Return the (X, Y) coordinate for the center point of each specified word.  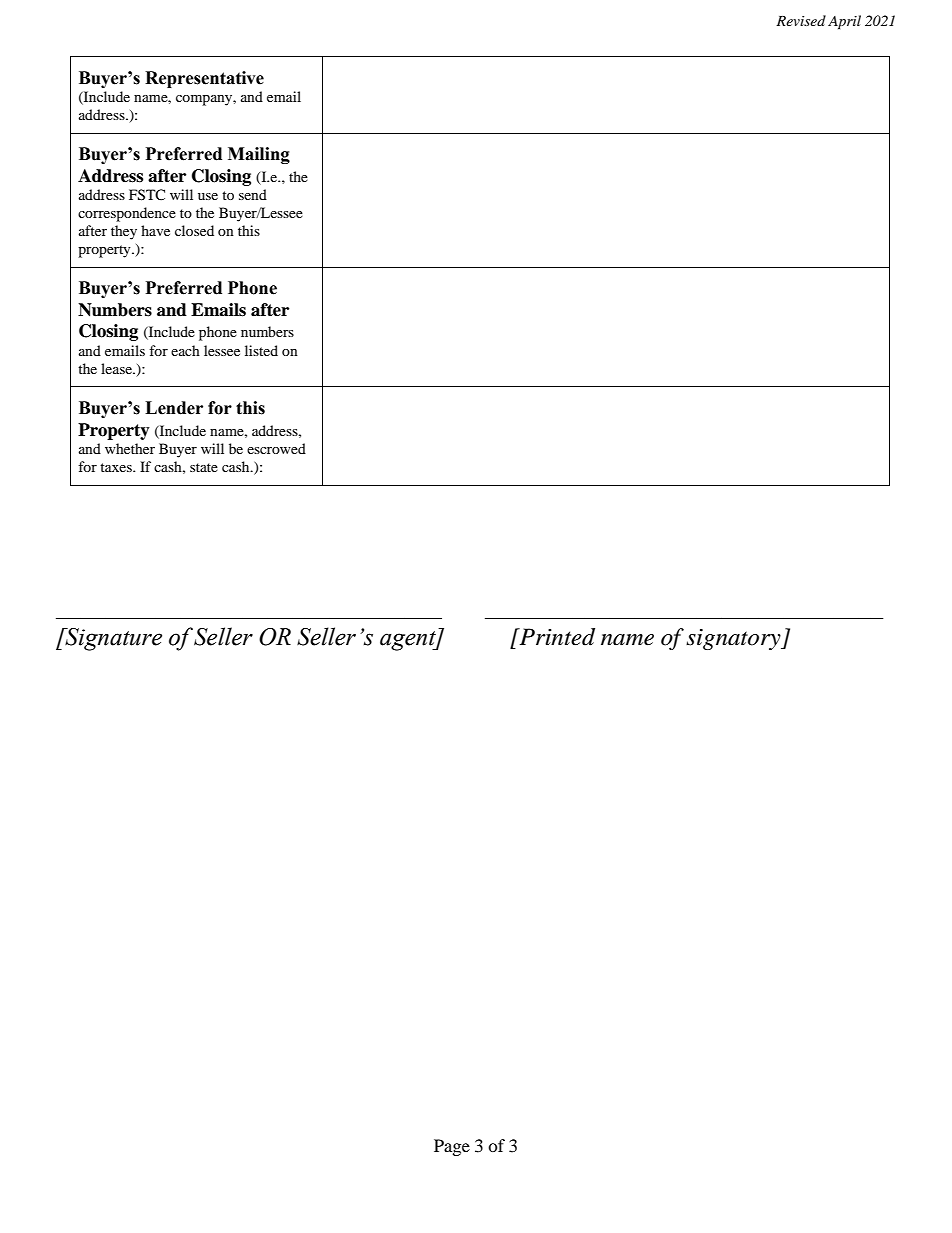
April (844, 22)
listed (261, 350)
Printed (556, 637)
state (204, 467)
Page (452, 1147)
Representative (204, 79)
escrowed (276, 448)
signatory (734, 639)
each (185, 350)
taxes (117, 467)
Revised (801, 20)
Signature (112, 639)
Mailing (259, 155)
